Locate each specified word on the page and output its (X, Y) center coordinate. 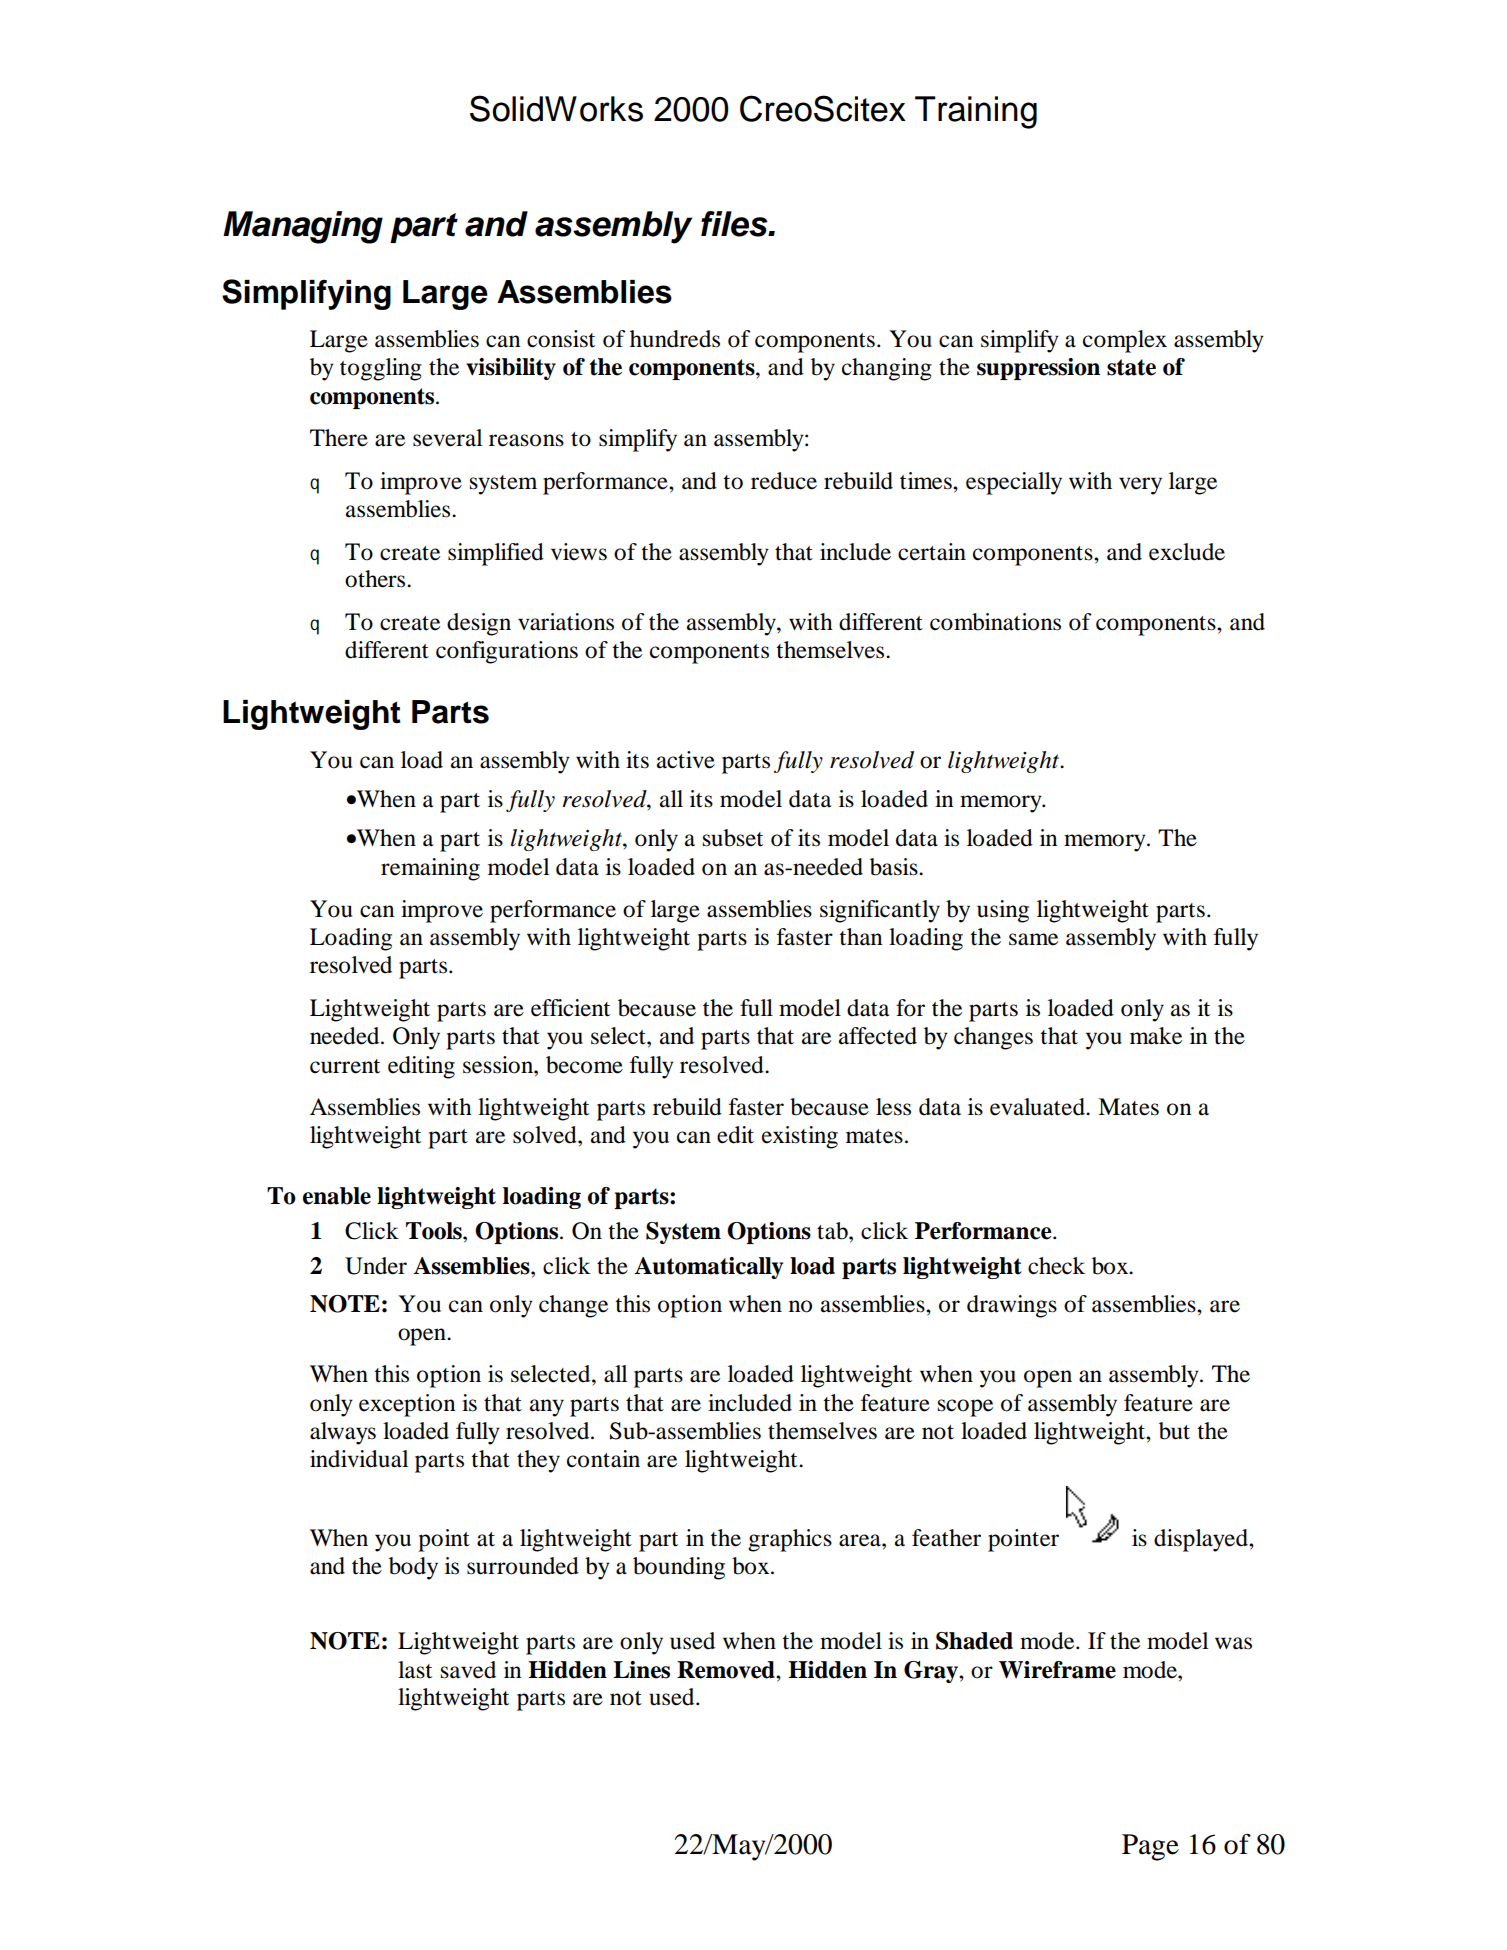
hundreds (675, 339)
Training (976, 112)
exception (407, 1405)
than (861, 937)
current (345, 1066)
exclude (1187, 552)
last (415, 1670)
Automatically (708, 1268)
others (376, 579)
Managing (303, 227)
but (1174, 1431)
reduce (784, 481)
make (1156, 1036)
